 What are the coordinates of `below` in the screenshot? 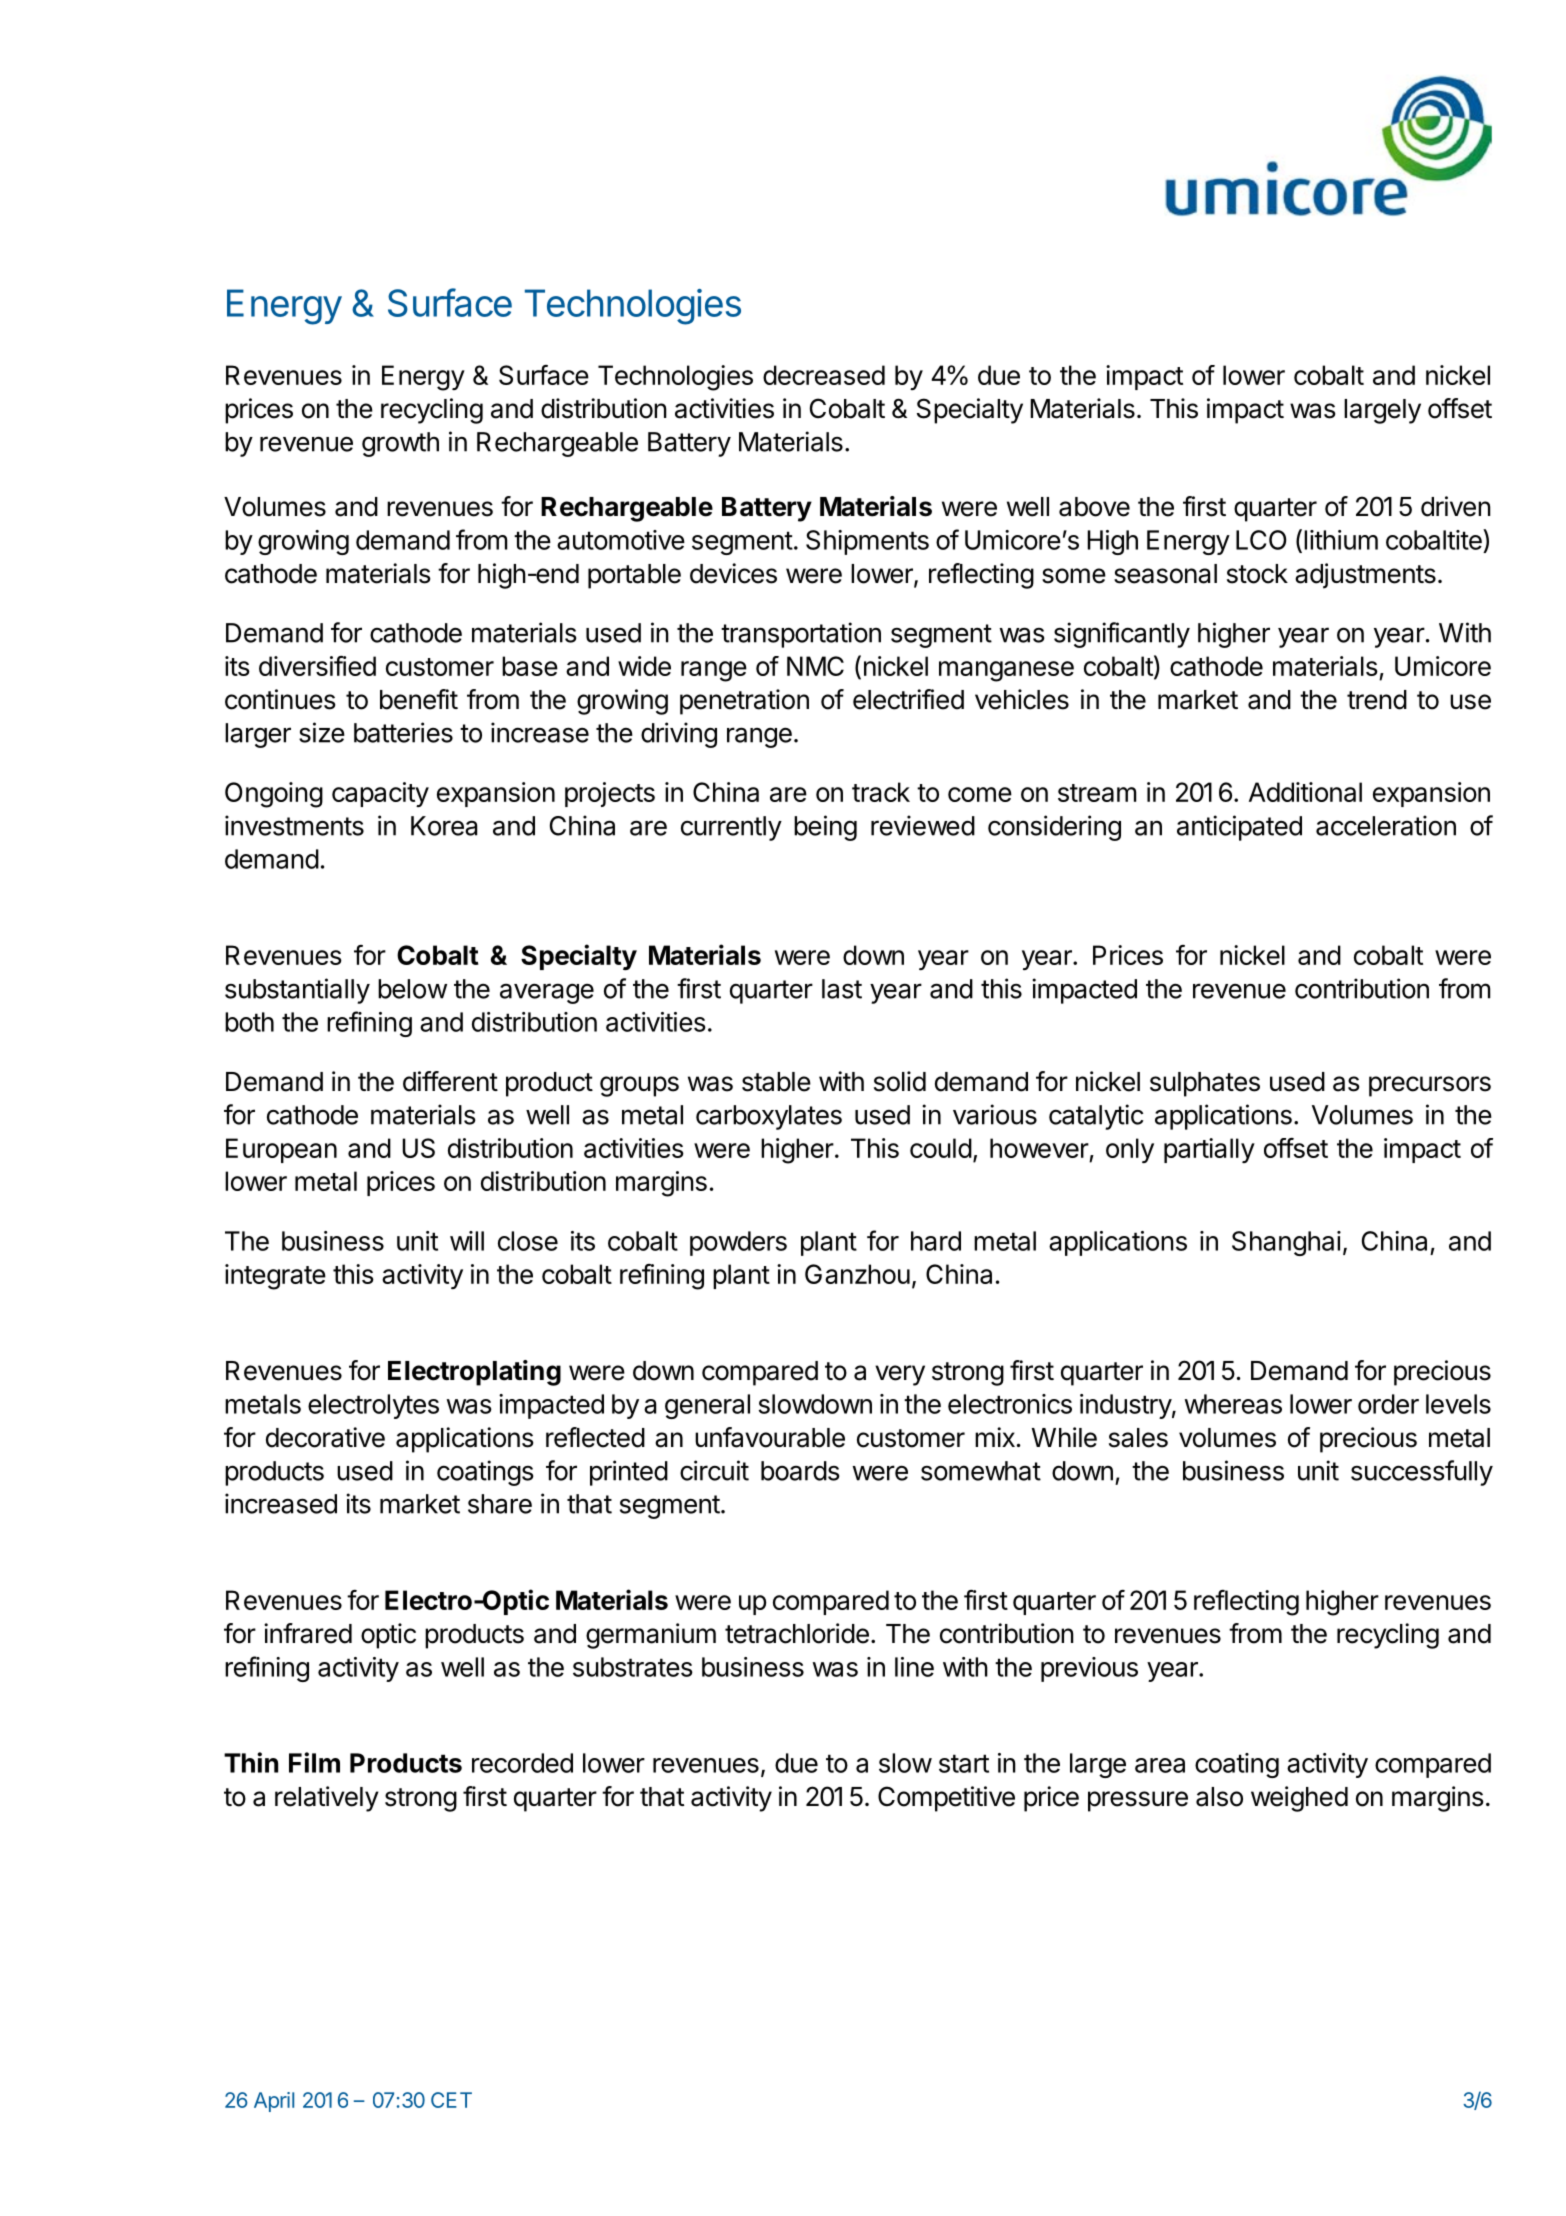 It's located at (412, 989).
